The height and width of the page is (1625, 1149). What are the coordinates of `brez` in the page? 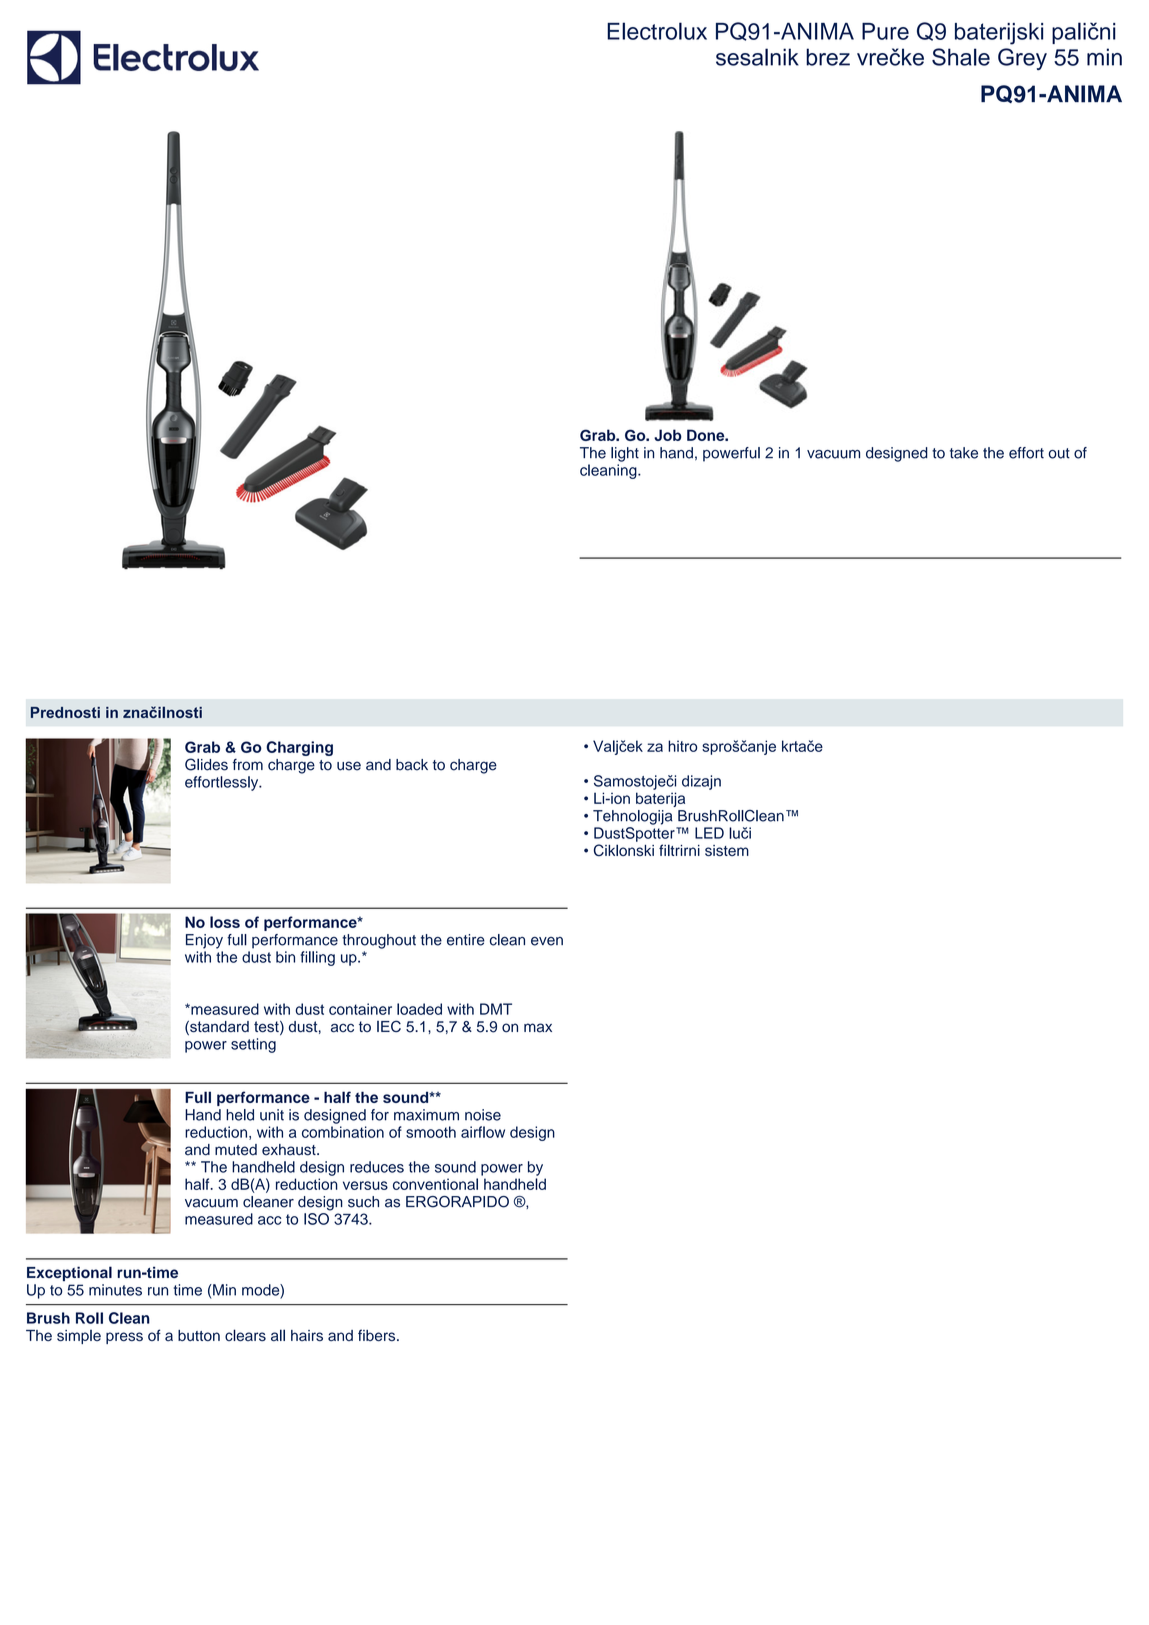 It's located at (828, 57).
